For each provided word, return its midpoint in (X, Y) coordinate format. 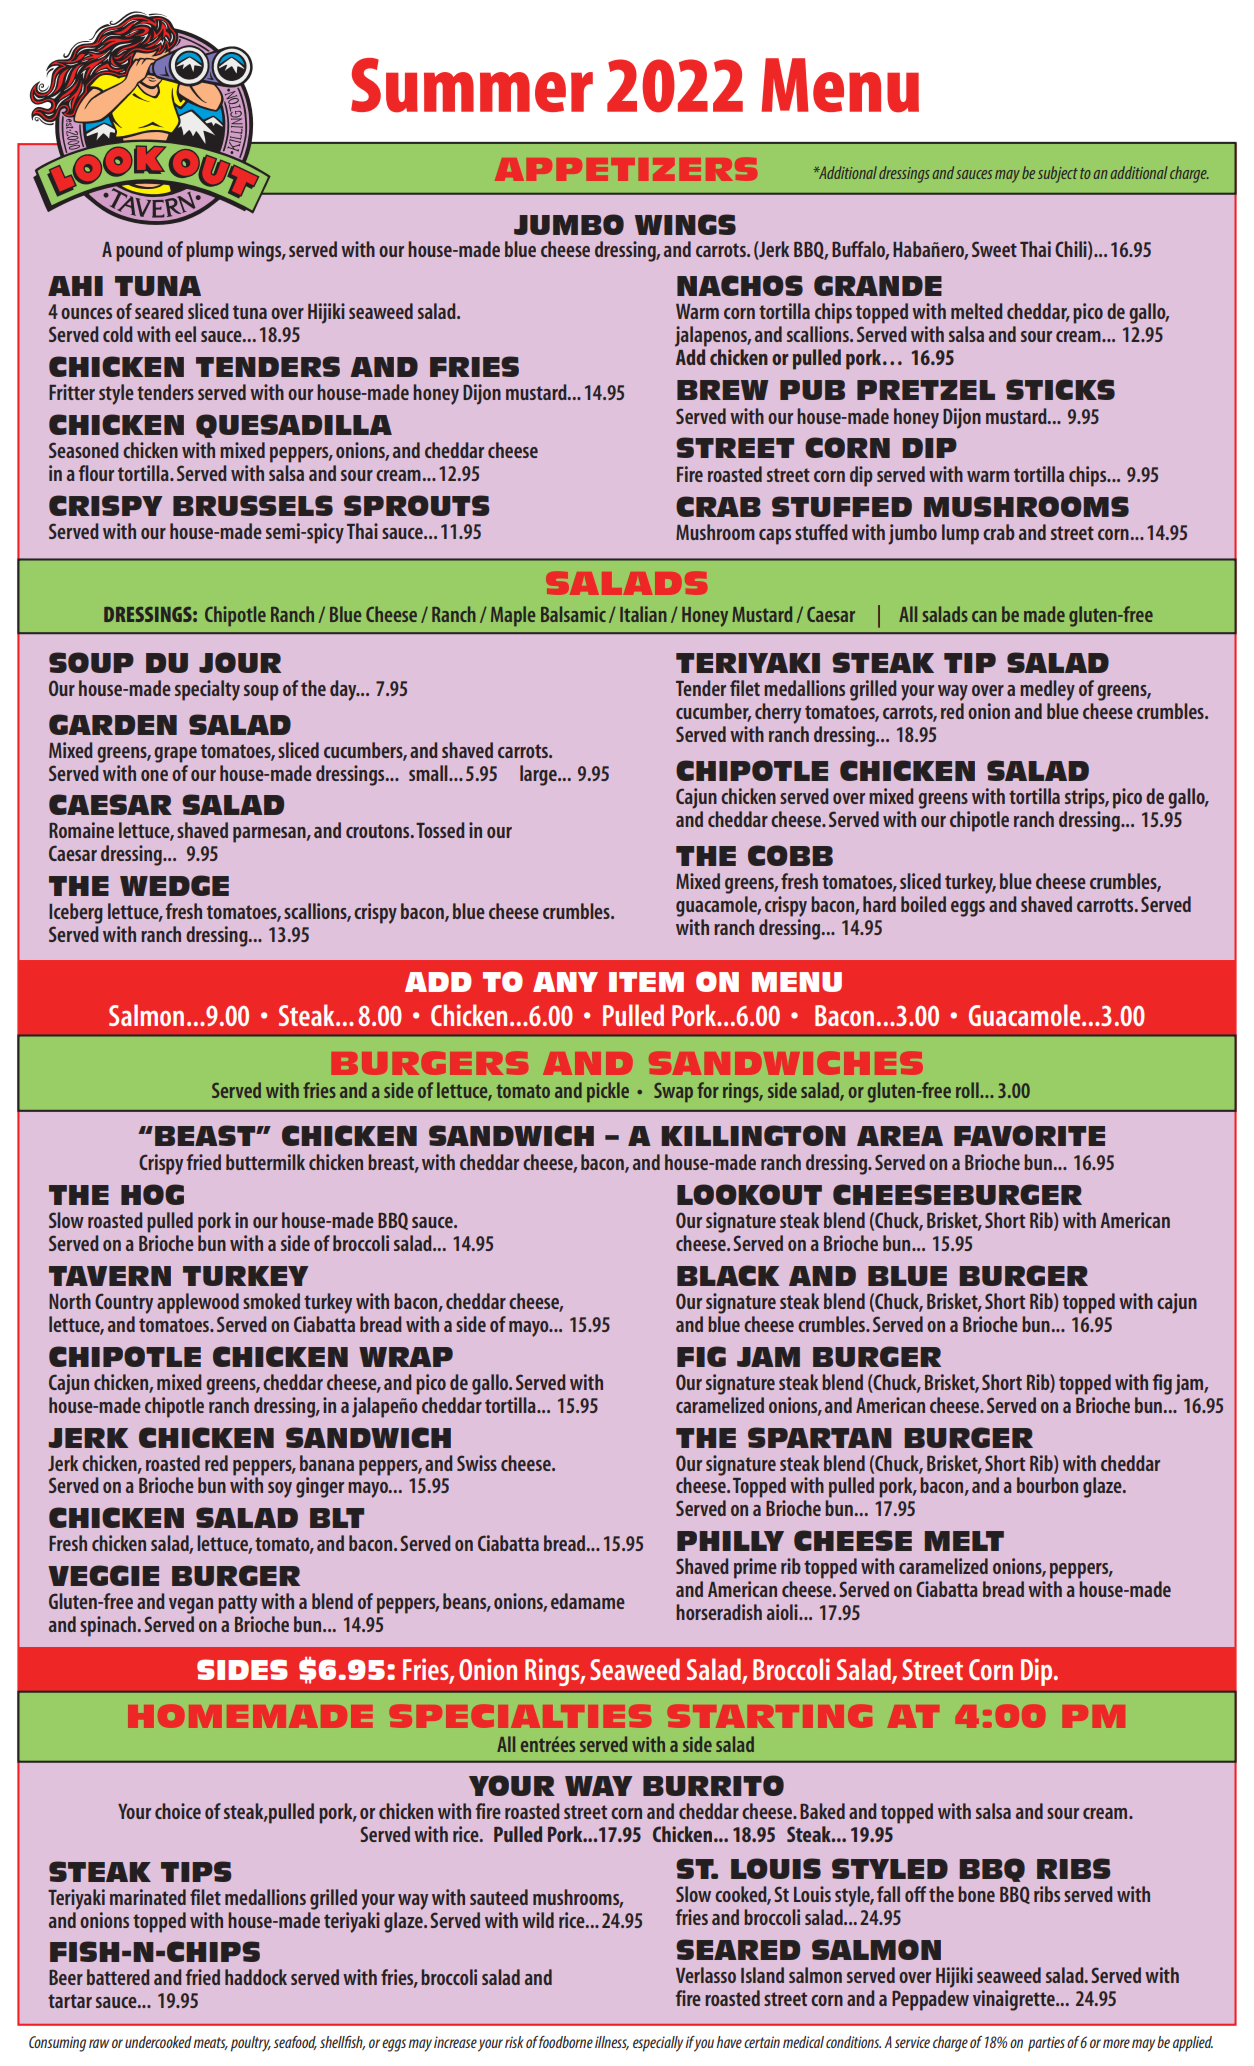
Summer (472, 85)
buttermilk (265, 1162)
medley (1047, 690)
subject (1058, 174)
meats (210, 2043)
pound (139, 251)
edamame (588, 1601)
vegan (191, 1606)
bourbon (1047, 1485)
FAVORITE (1029, 1135)
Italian (643, 614)
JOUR (240, 662)
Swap (673, 1092)
